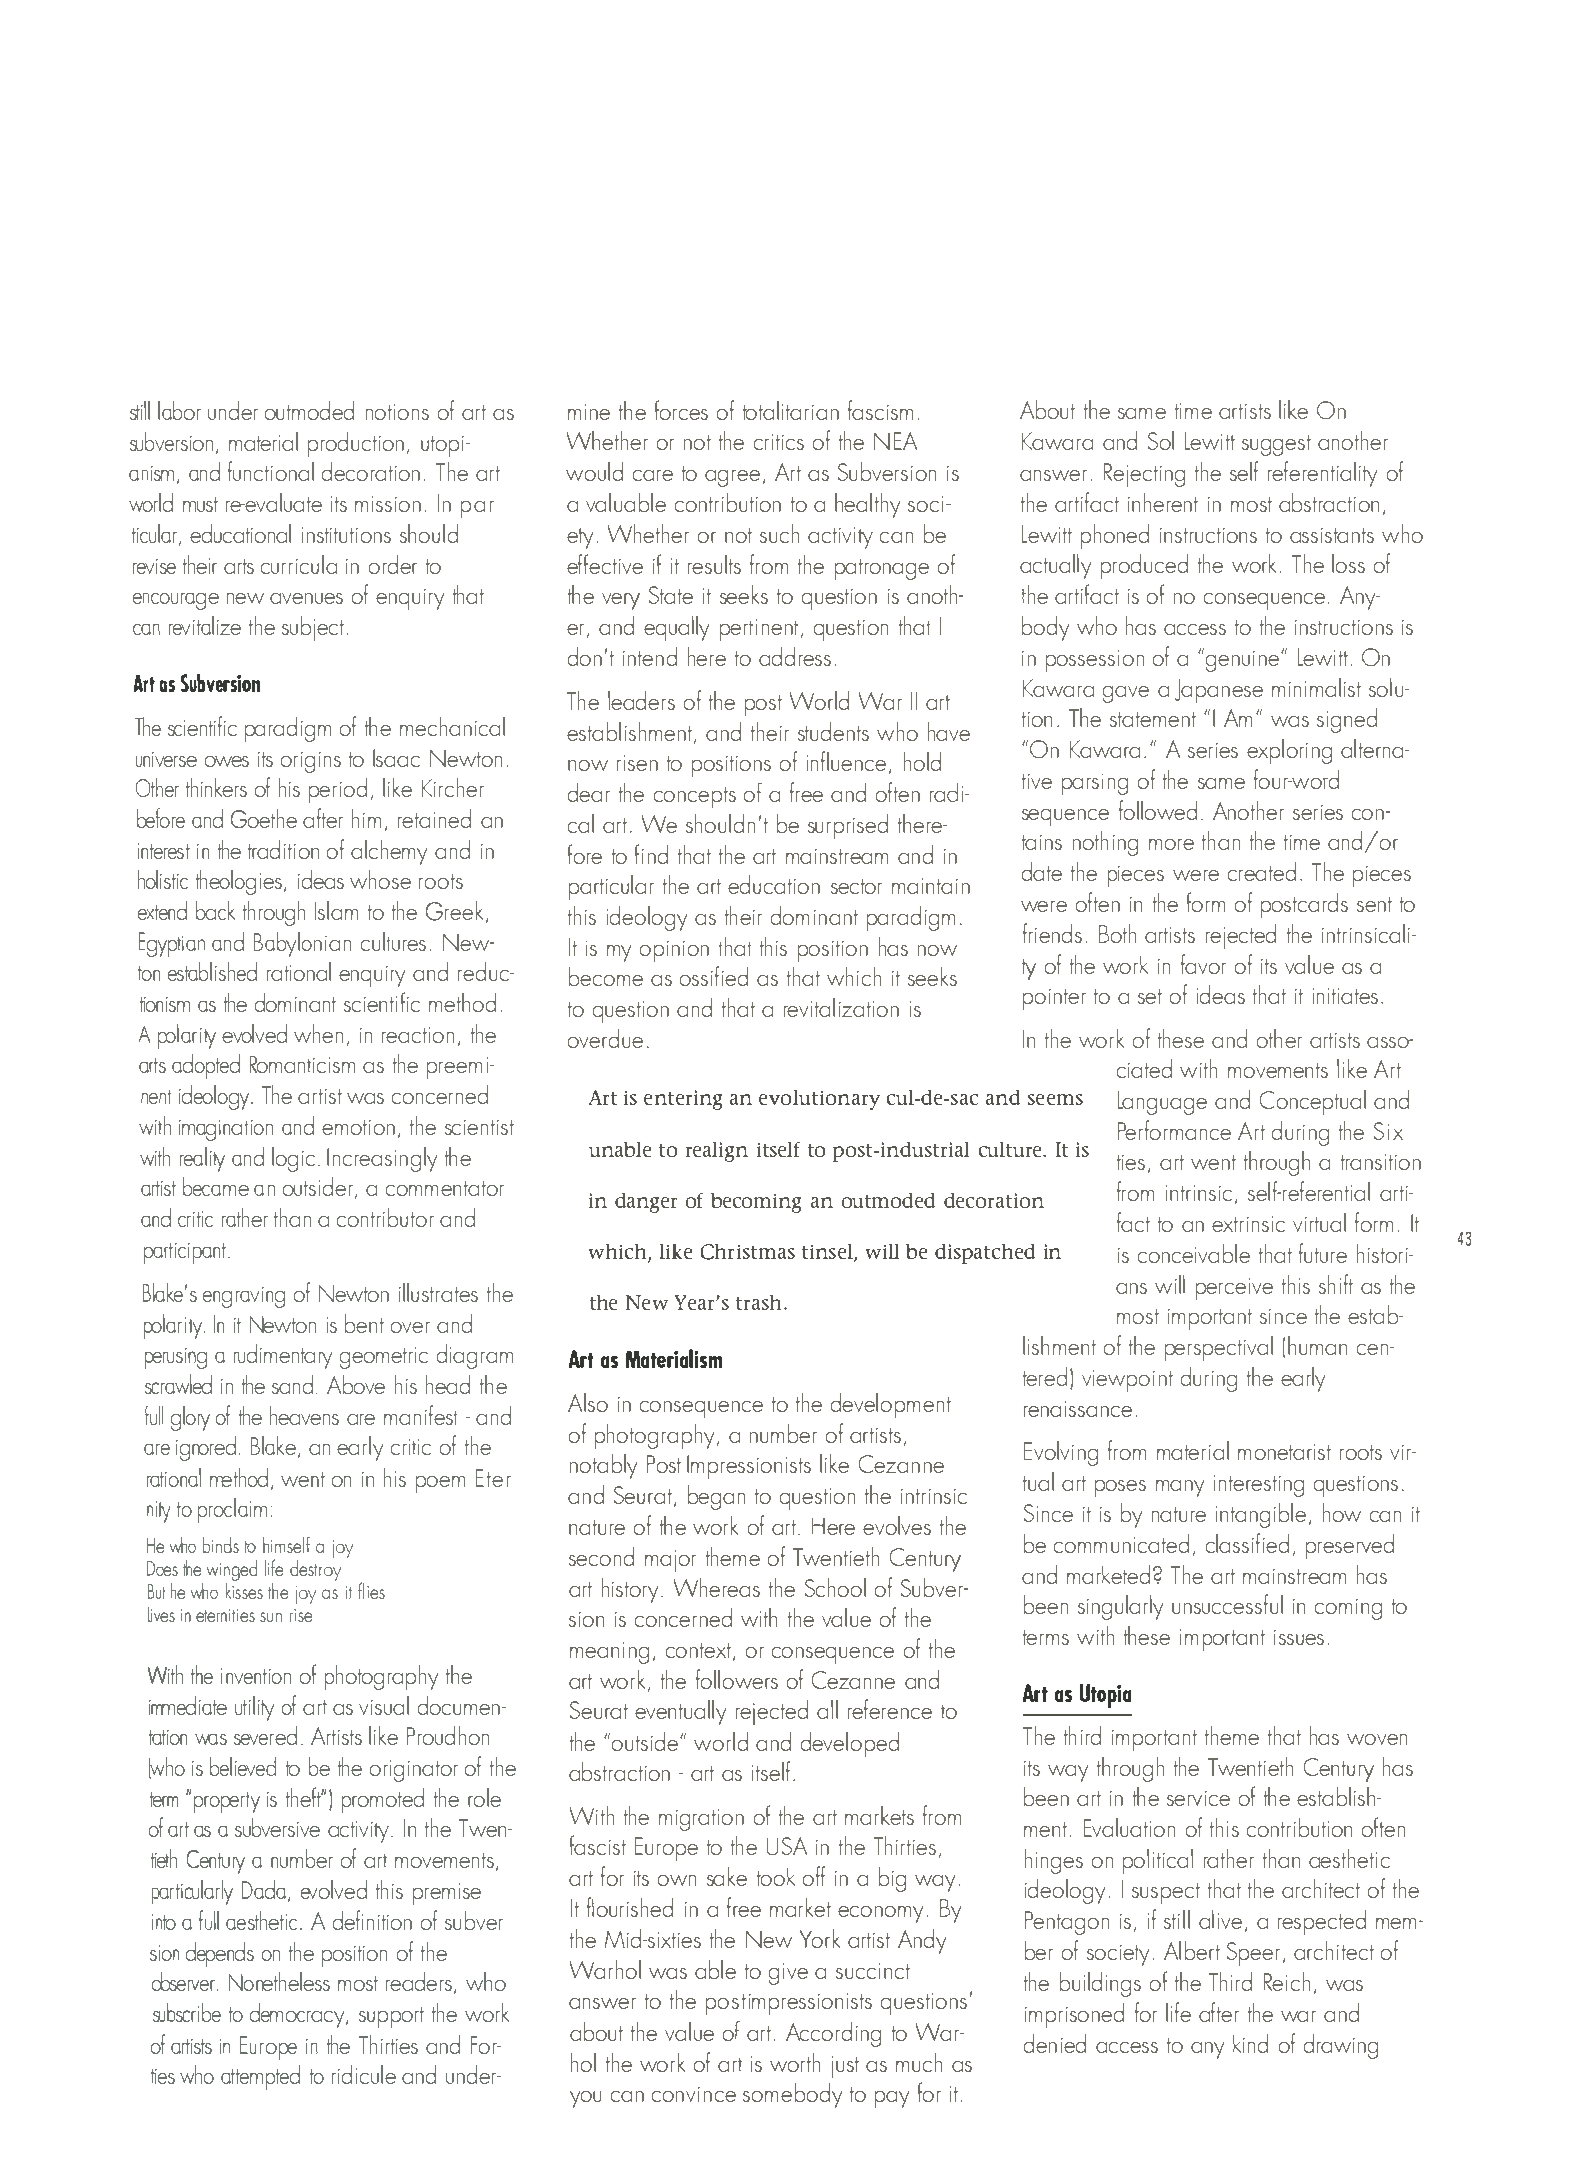  Describe the element at coordinates (1276, 445) in the document. I see `suggest` at that location.
